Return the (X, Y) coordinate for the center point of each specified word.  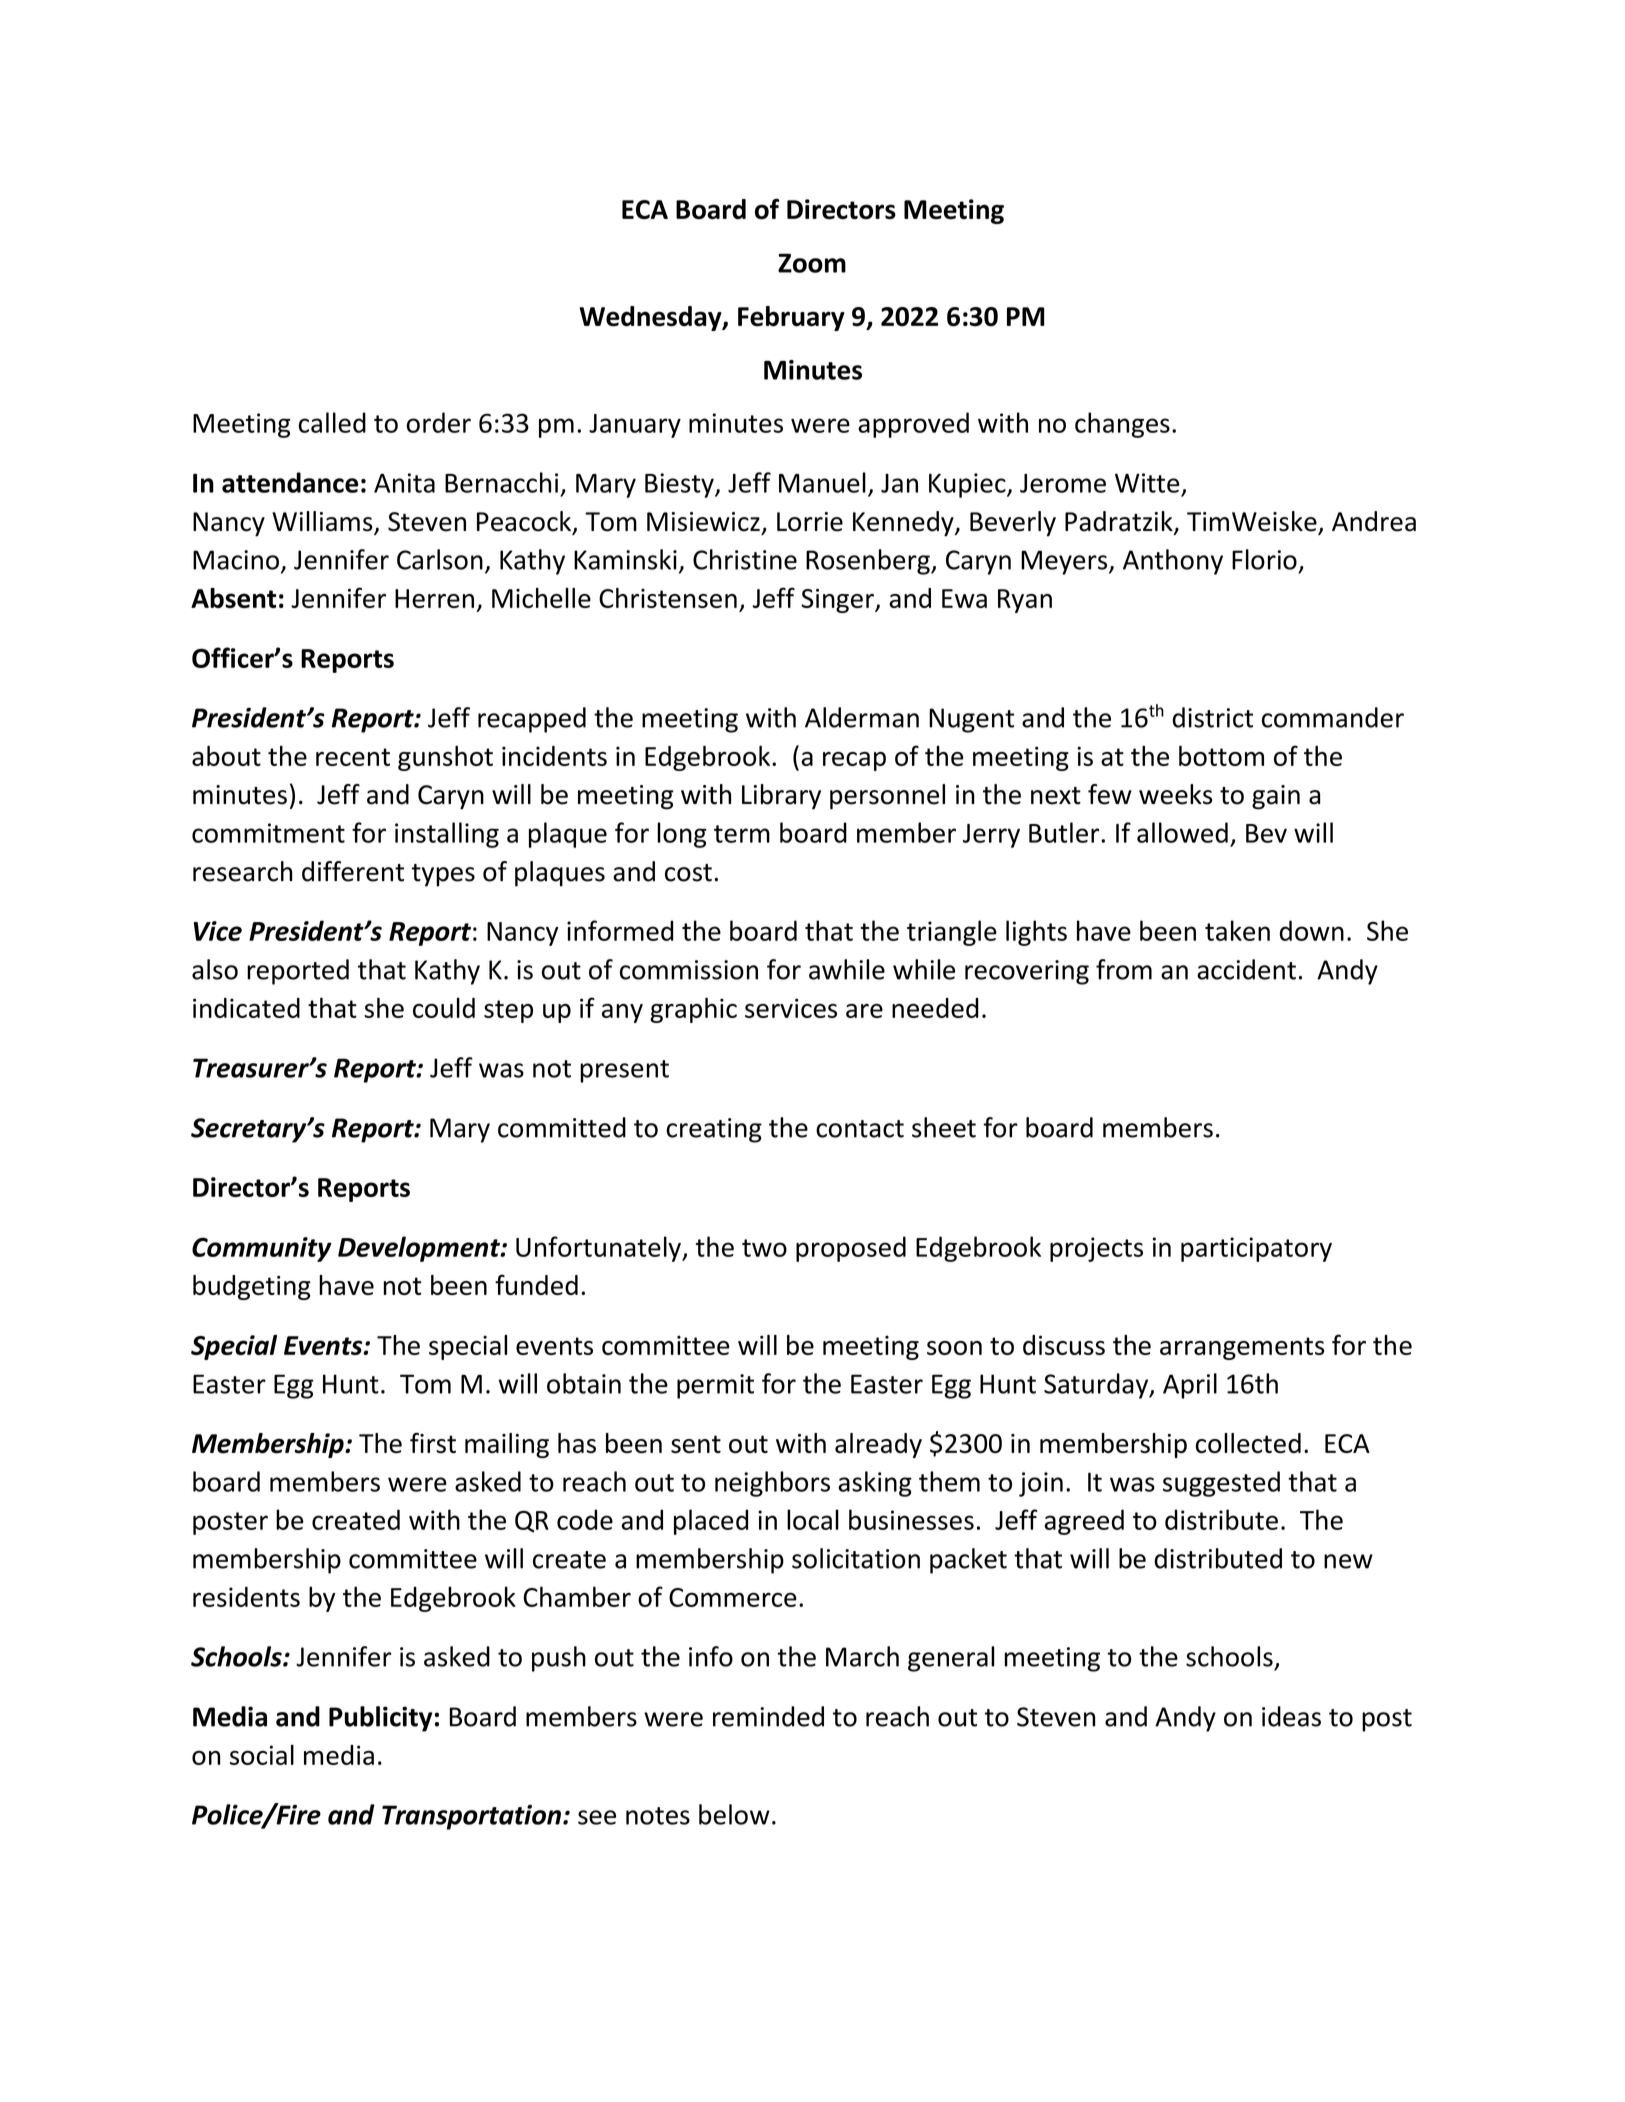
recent (353, 757)
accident (1246, 969)
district (1212, 717)
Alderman (862, 717)
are (864, 1011)
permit (715, 1386)
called (332, 422)
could (444, 1007)
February (791, 318)
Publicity (380, 1719)
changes (1122, 425)
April (1190, 1386)
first (433, 1443)
